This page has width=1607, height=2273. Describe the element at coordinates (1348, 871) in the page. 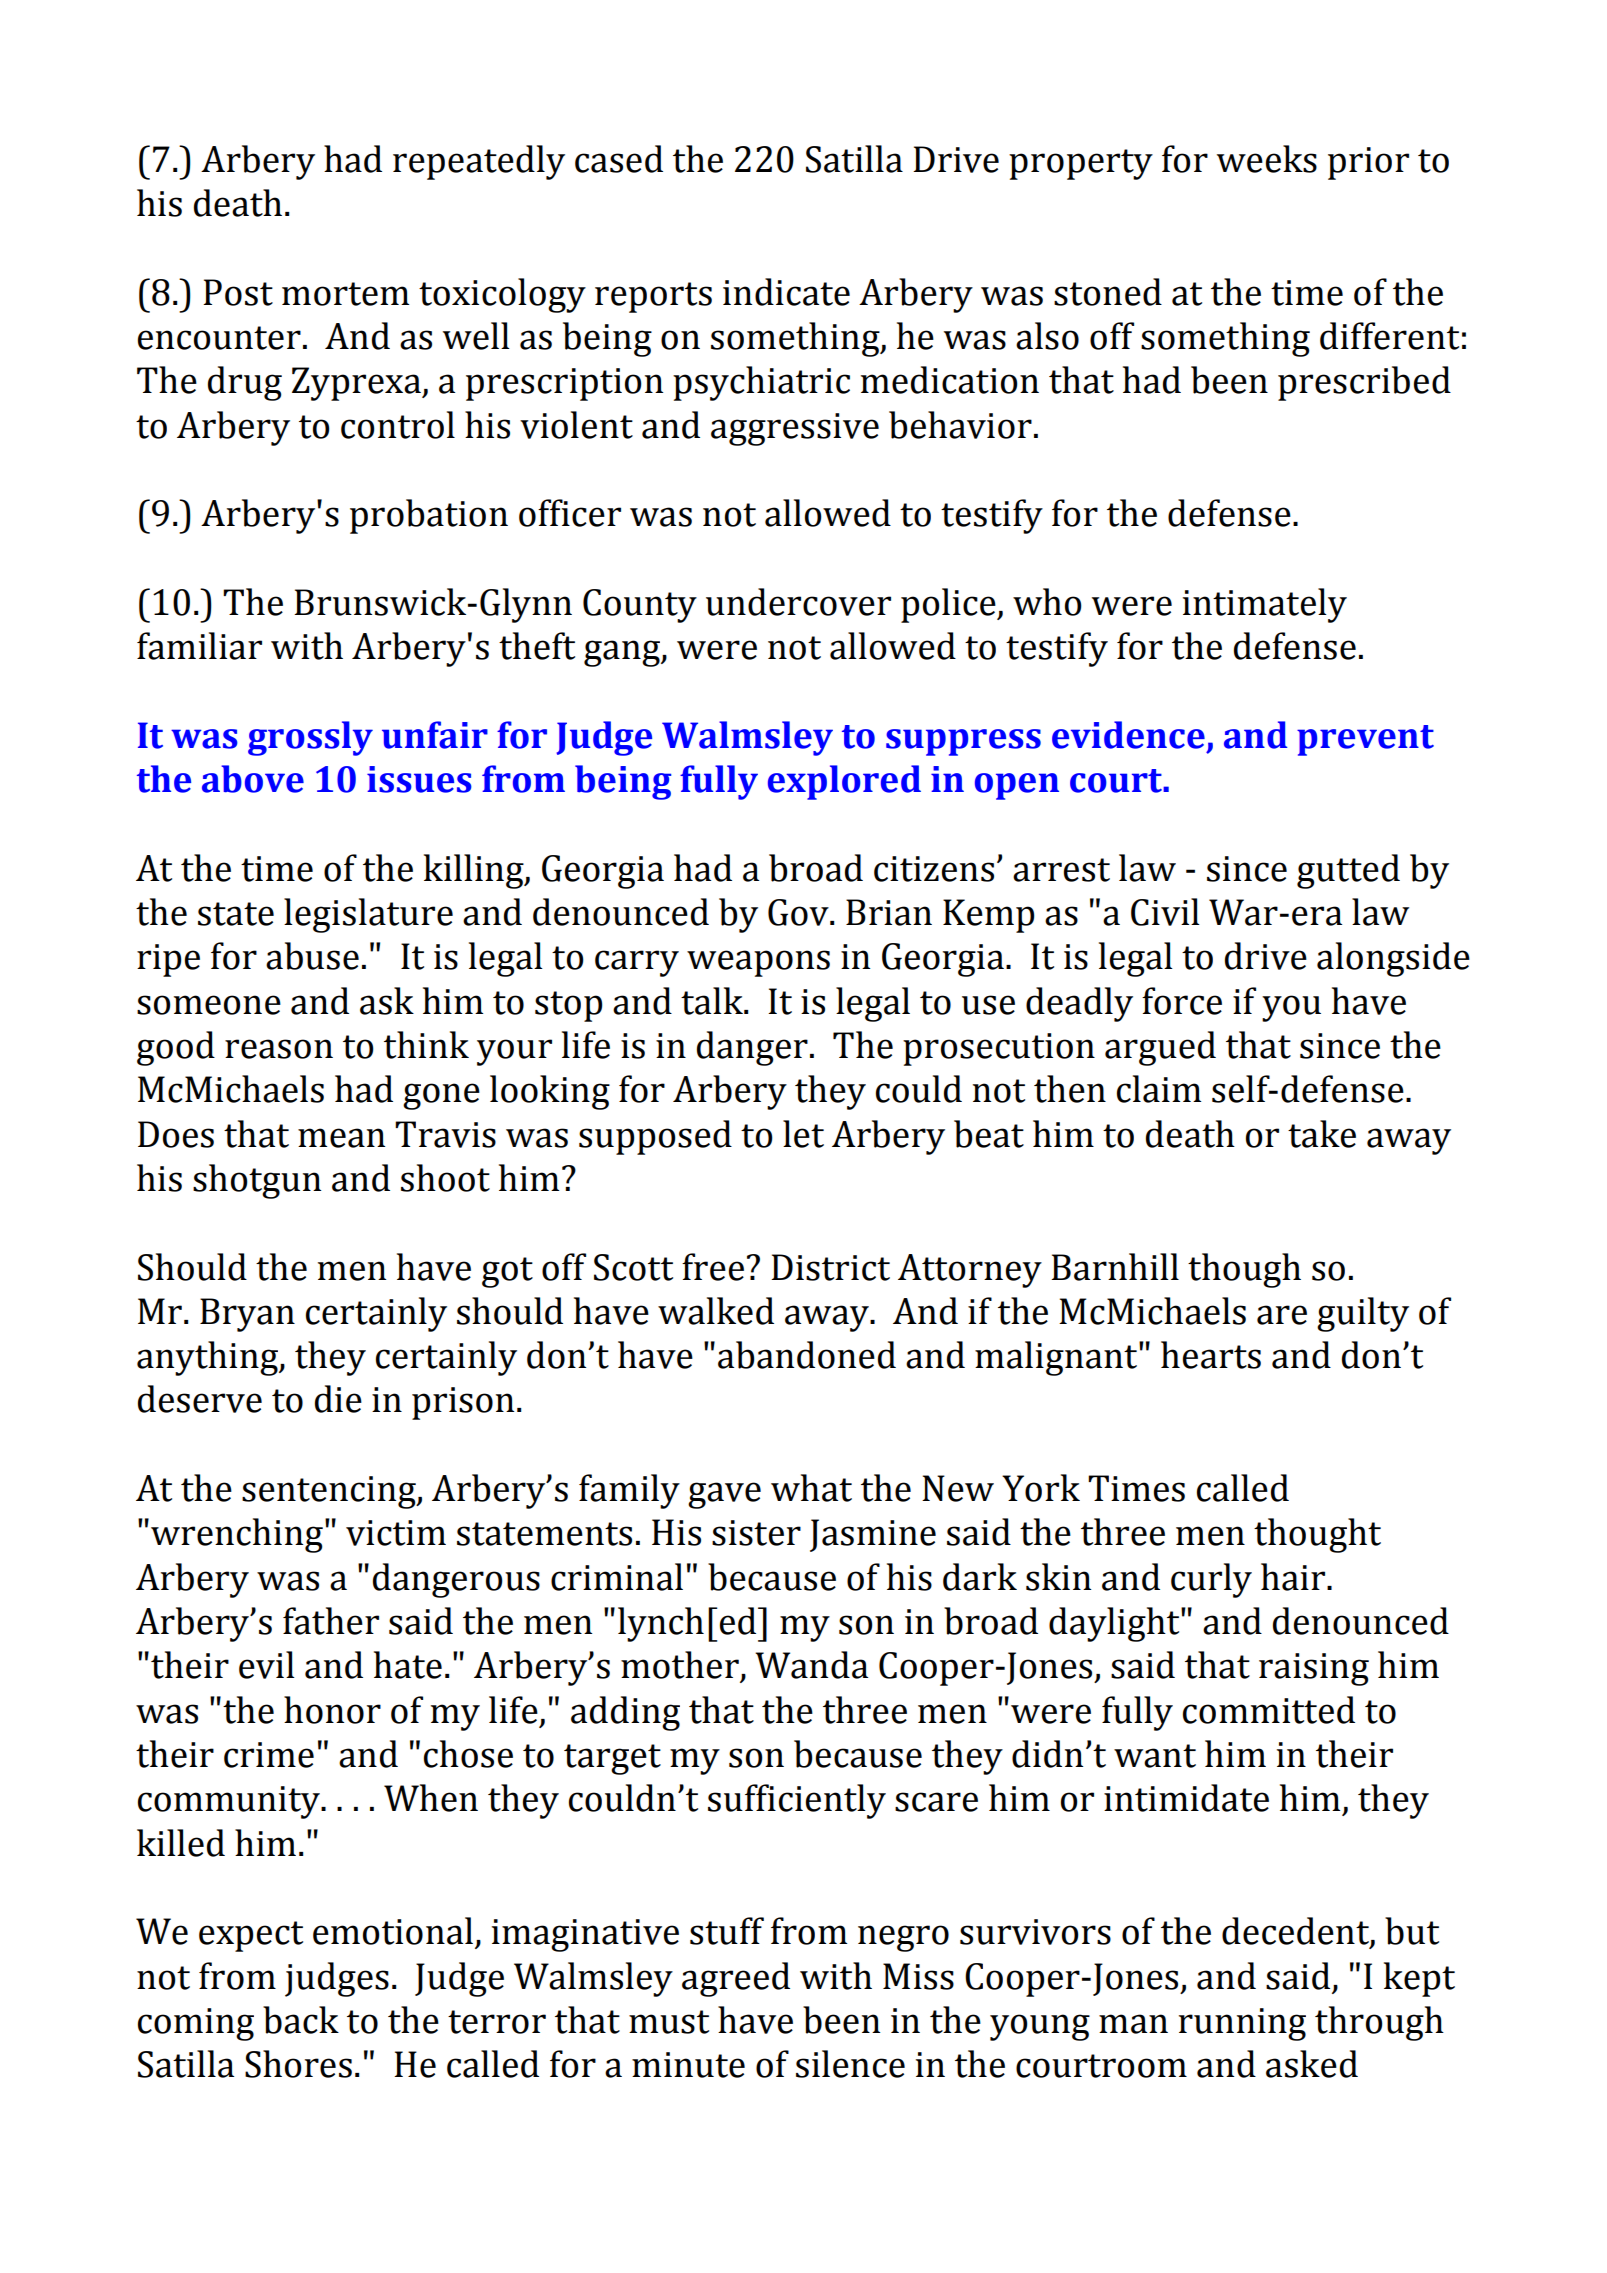

I see `gutted` at that location.
